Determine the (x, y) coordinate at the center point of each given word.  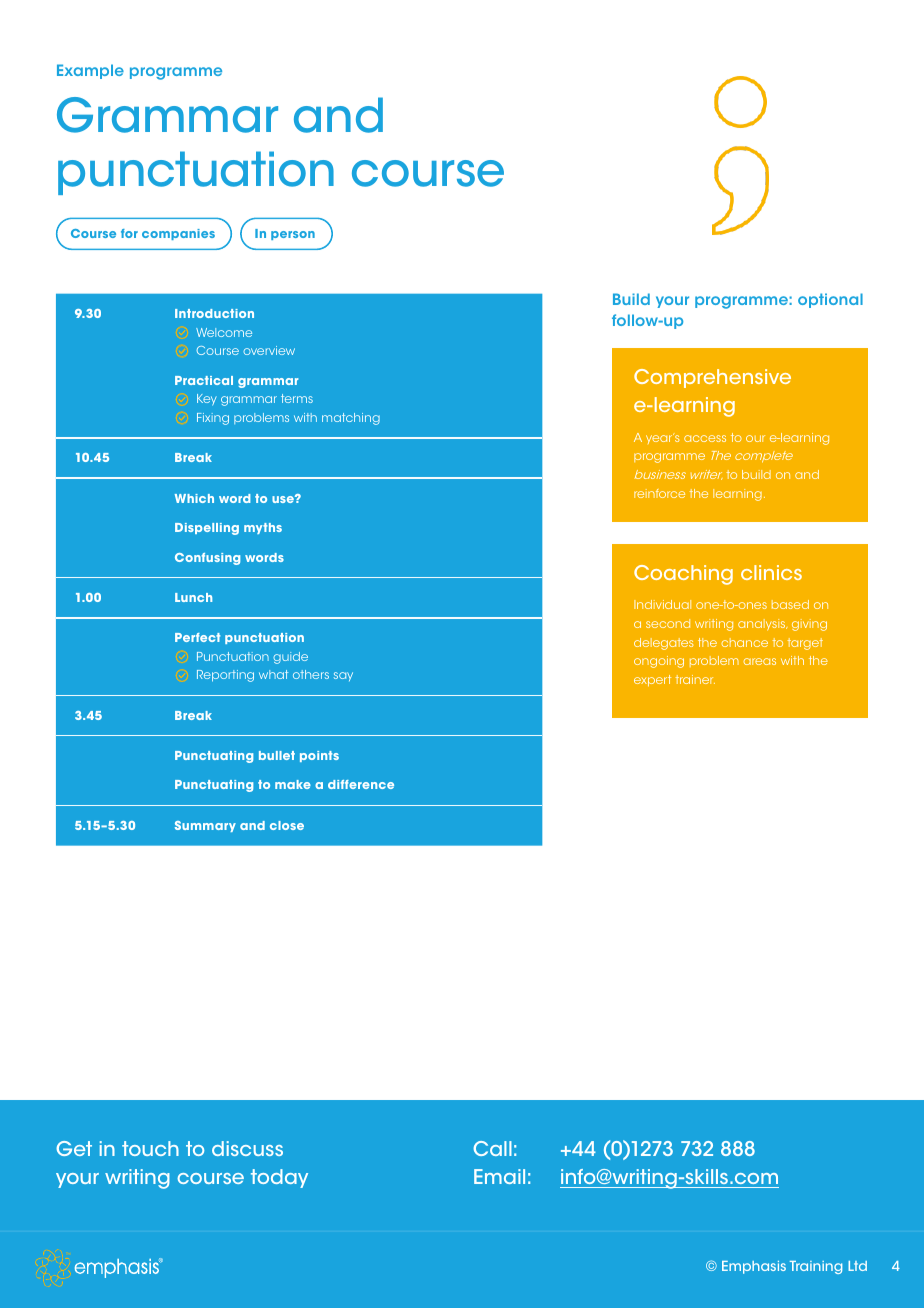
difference (361, 784)
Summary (205, 826)
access (705, 438)
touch (150, 1148)
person (293, 235)
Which (194, 498)
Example (90, 71)
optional (830, 300)
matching (351, 419)
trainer (695, 679)
